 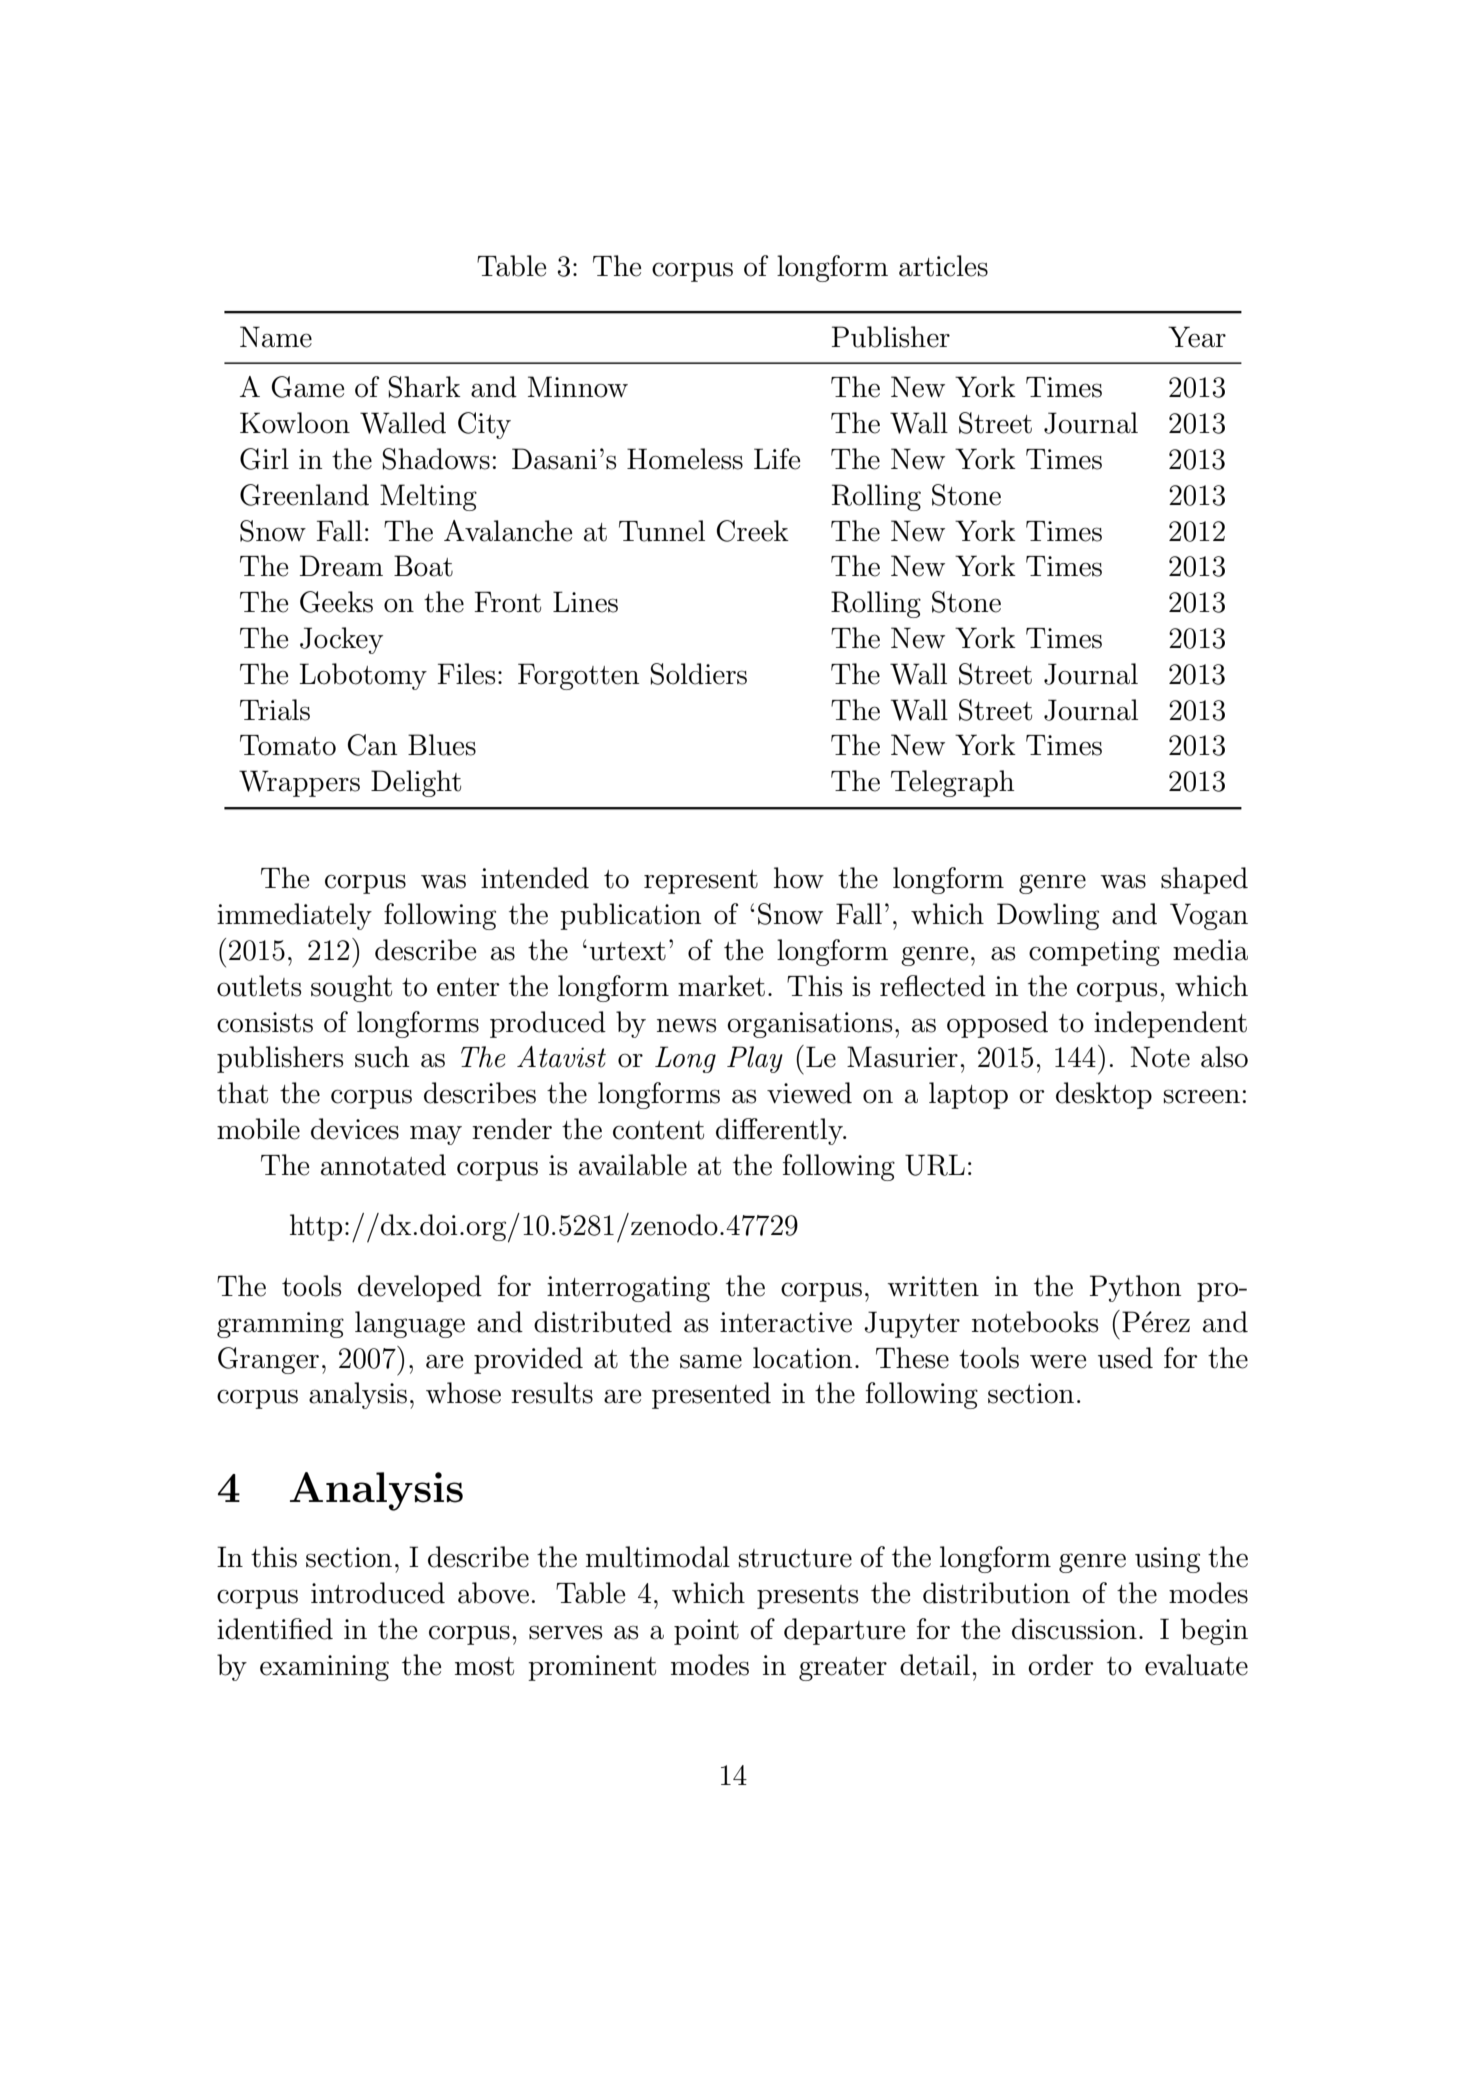 I want to click on introduced, so click(x=378, y=1593).
